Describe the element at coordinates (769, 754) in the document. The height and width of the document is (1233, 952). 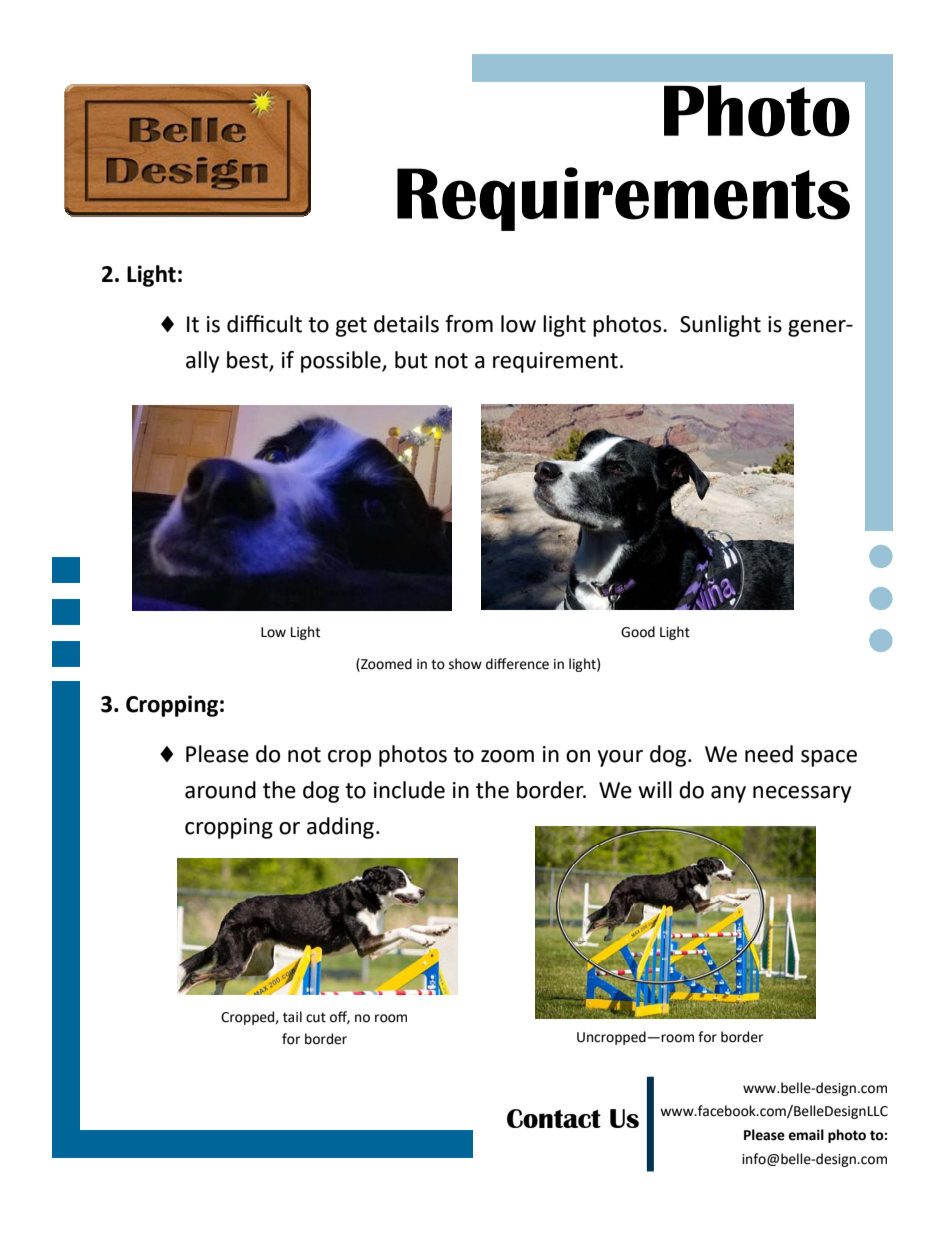
I see `need` at that location.
